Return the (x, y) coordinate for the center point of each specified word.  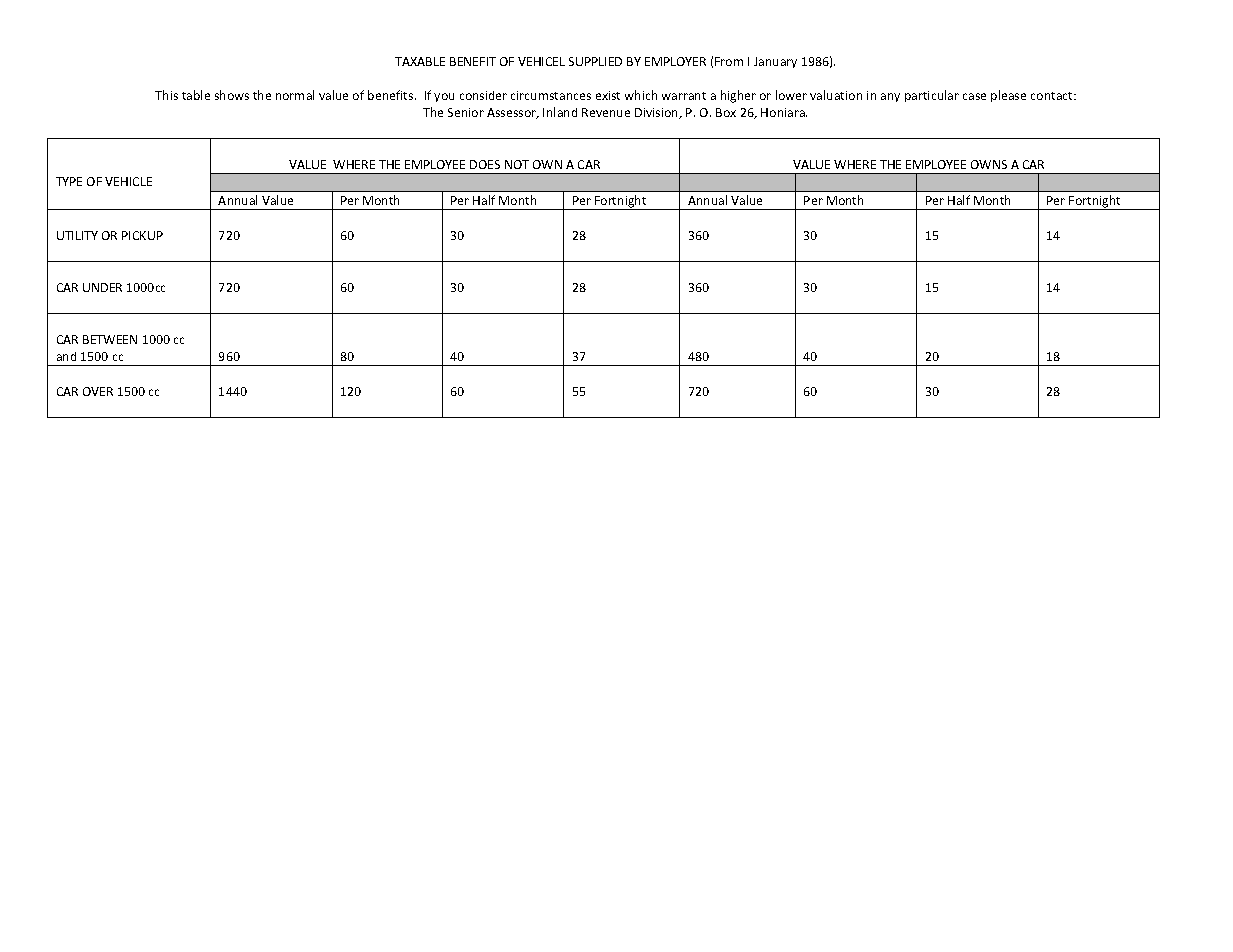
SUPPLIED (595, 61)
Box (726, 112)
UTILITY (77, 235)
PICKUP (142, 235)
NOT (517, 164)
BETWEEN (110, 339)
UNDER (102, 287)
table (196, 95)
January (775, 62)
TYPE (69, 181)
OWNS (989, 164)
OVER (98, 391)
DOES (485, 164)
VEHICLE (128, 181)
